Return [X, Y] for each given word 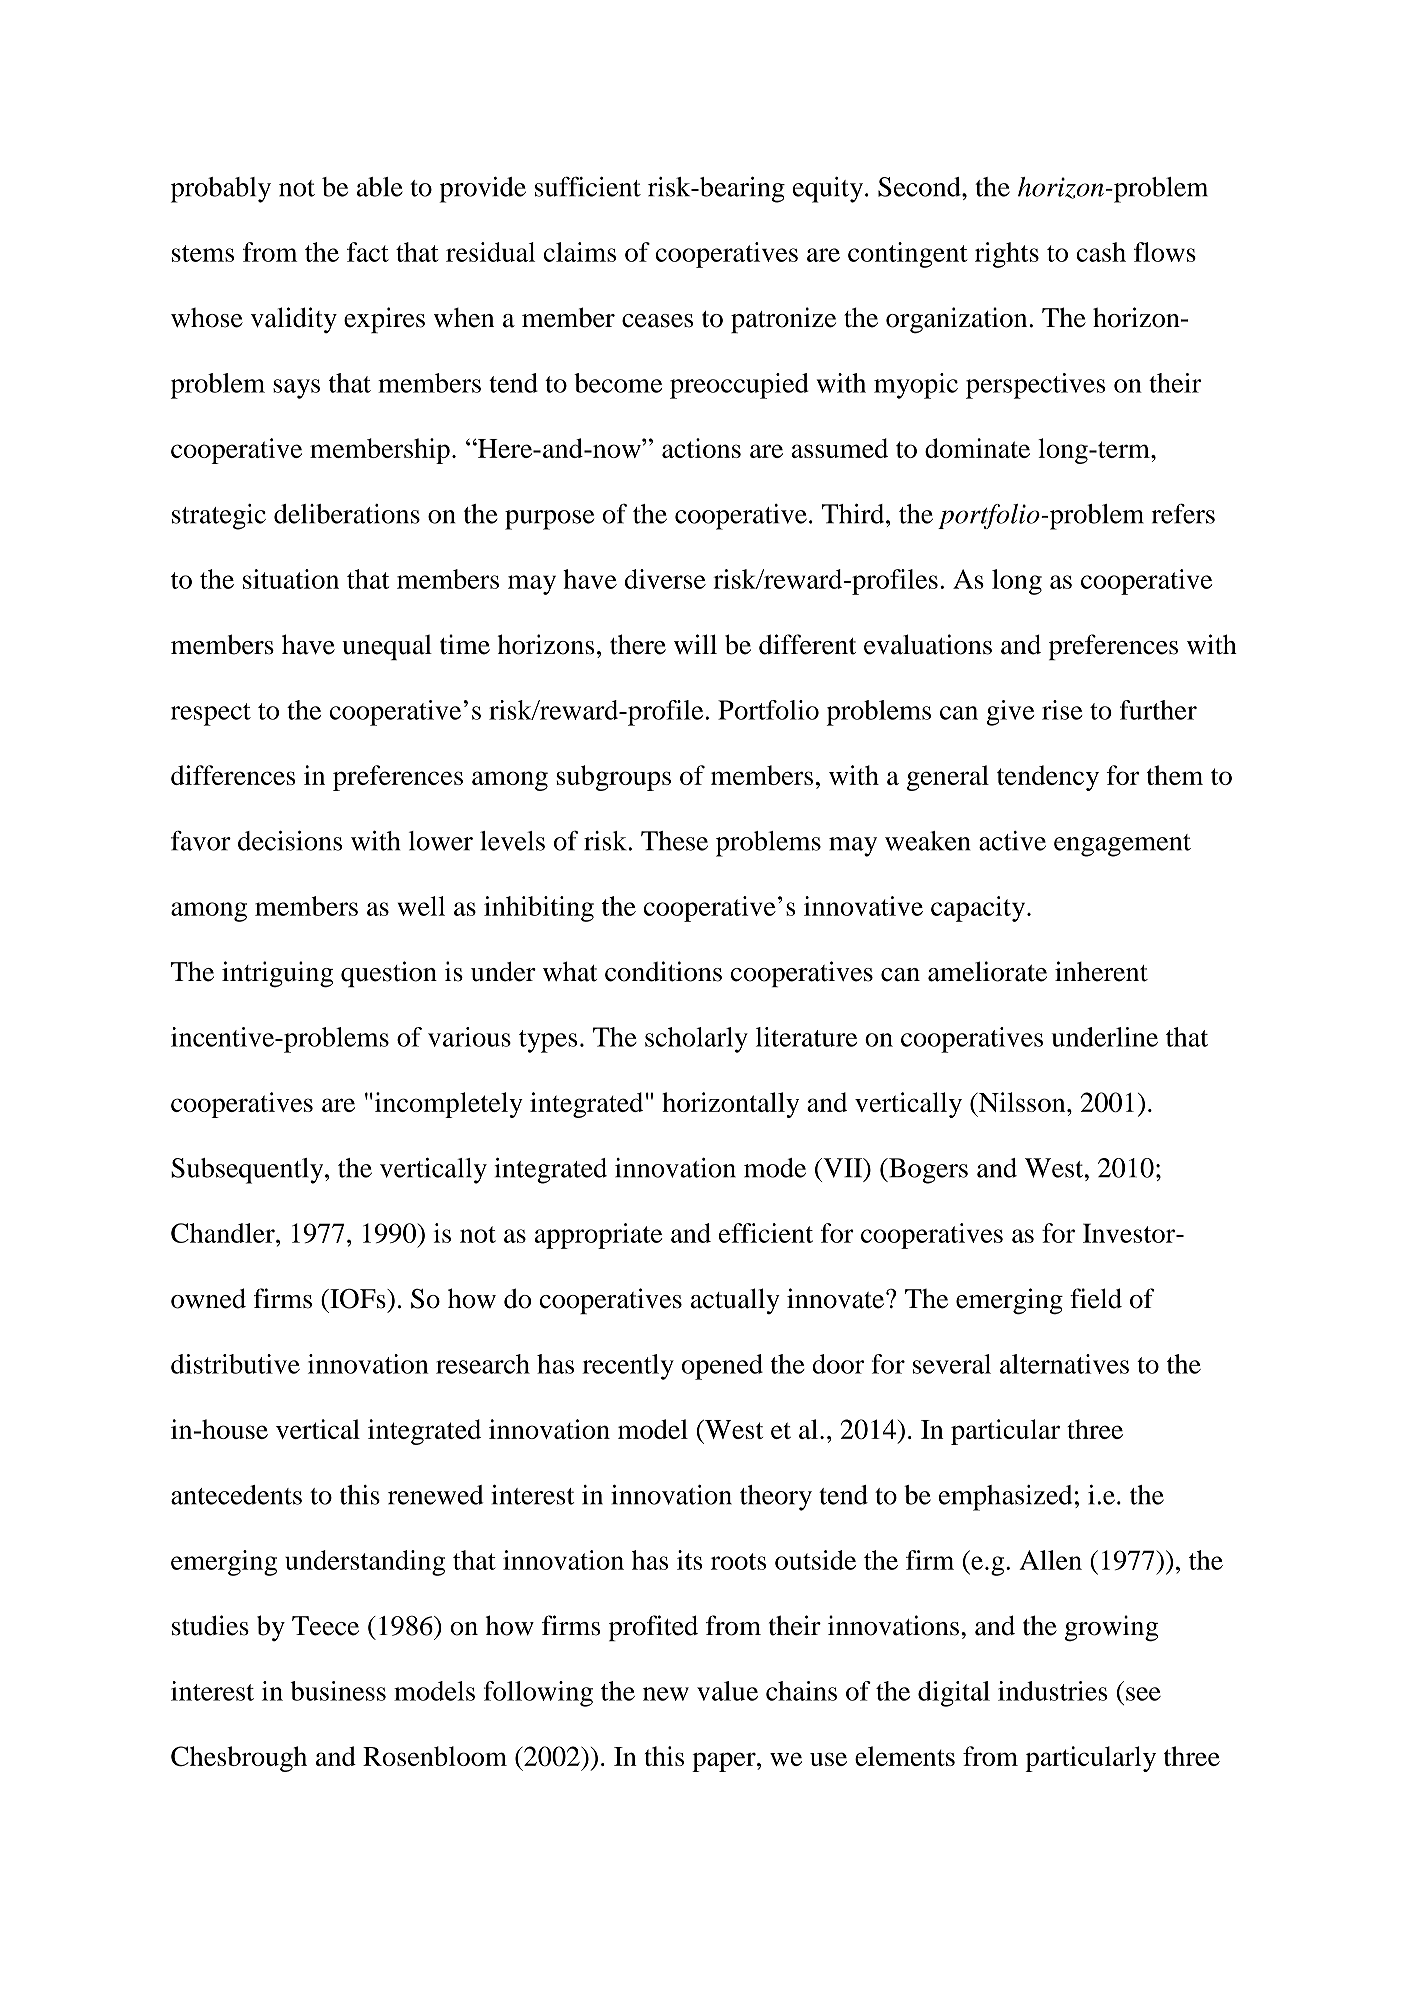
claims [580, 252]
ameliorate [987, 971]
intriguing [277, 974]
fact [368, 252]
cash [1101, 252]
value [727, 1691]
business [338, 1691]
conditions [663, 971]
